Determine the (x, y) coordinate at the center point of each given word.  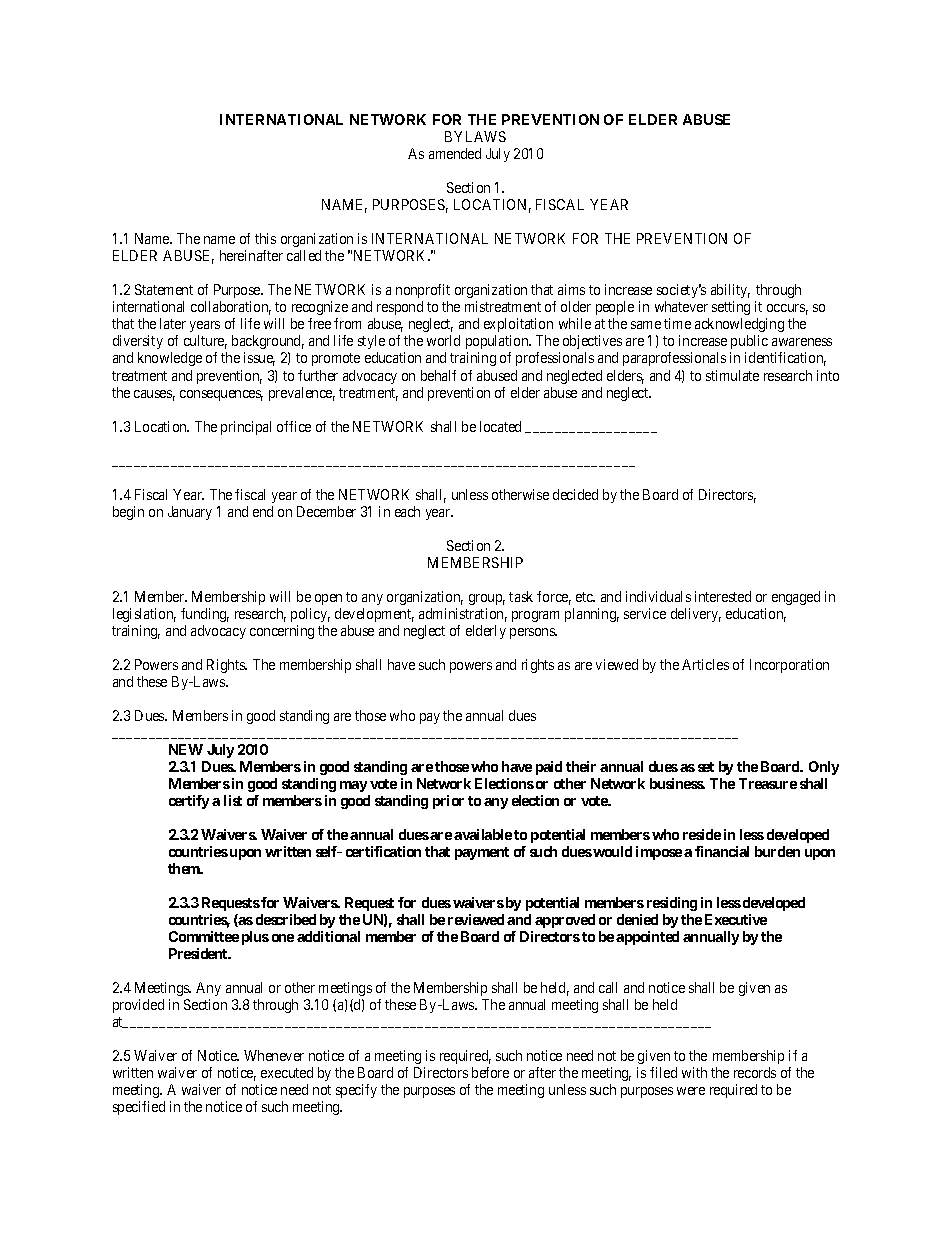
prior (448, 802)
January (190, 513)
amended (455, 153)
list (233, 800)
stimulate (732, 375)
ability (730, 293)
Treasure (768, 783)
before (490, 1072)
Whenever (274, 1055)
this (265, 238)
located (500, 426)
